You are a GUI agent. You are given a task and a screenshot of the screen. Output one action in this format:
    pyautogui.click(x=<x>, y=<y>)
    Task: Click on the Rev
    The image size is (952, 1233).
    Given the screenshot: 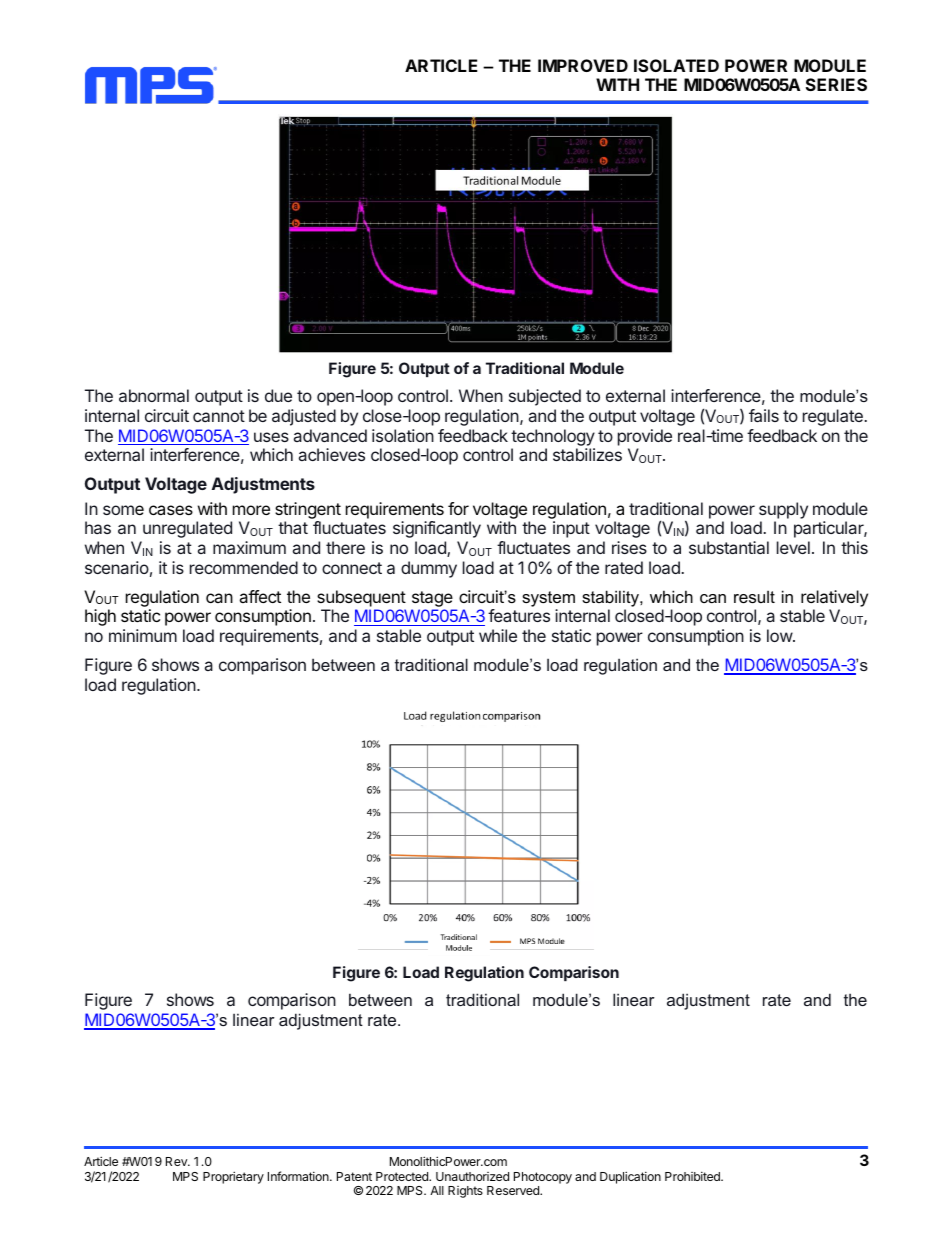 What is the action you would take?
    pyautogui.click(x=177, y=1161)
